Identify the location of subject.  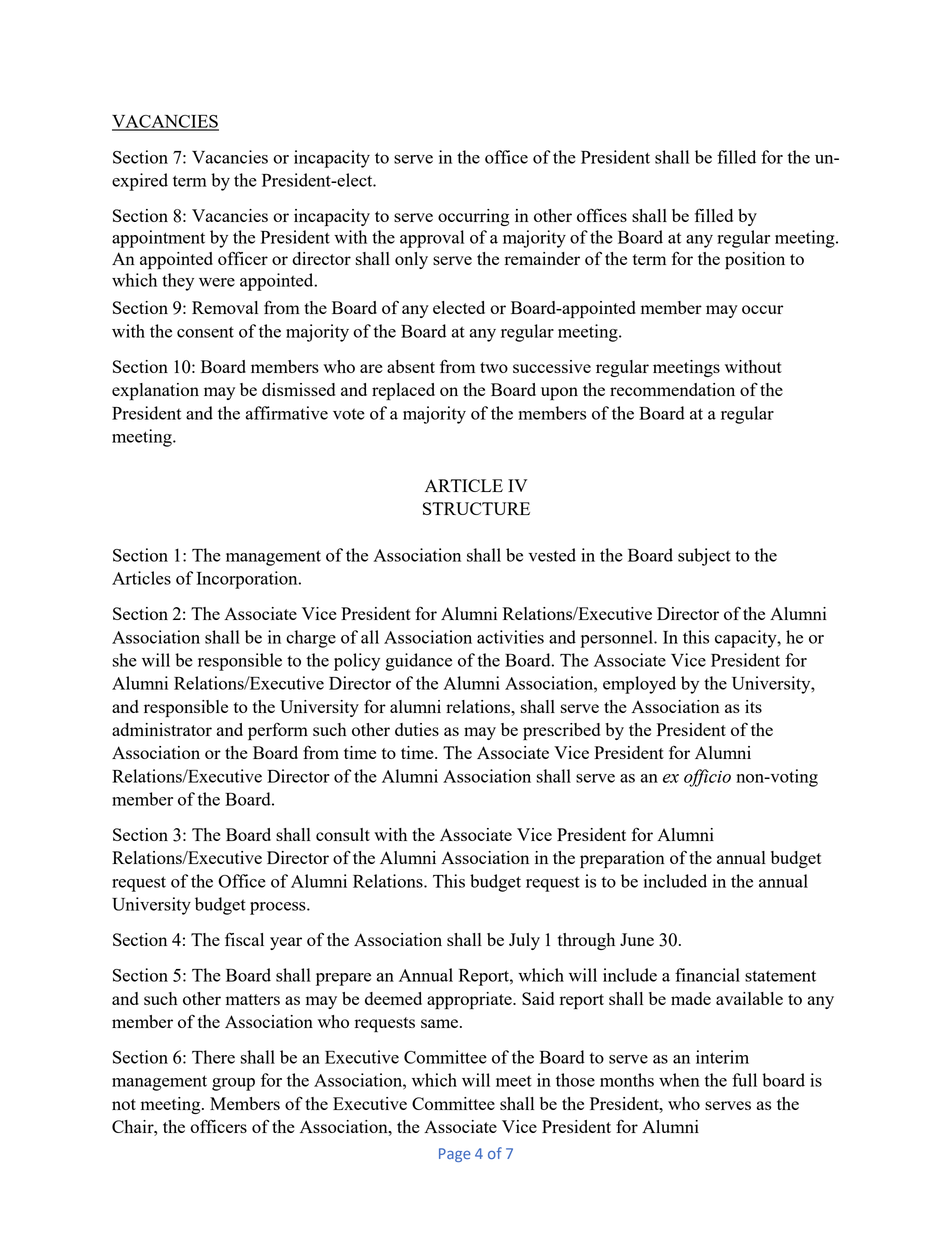
(704, 557).
